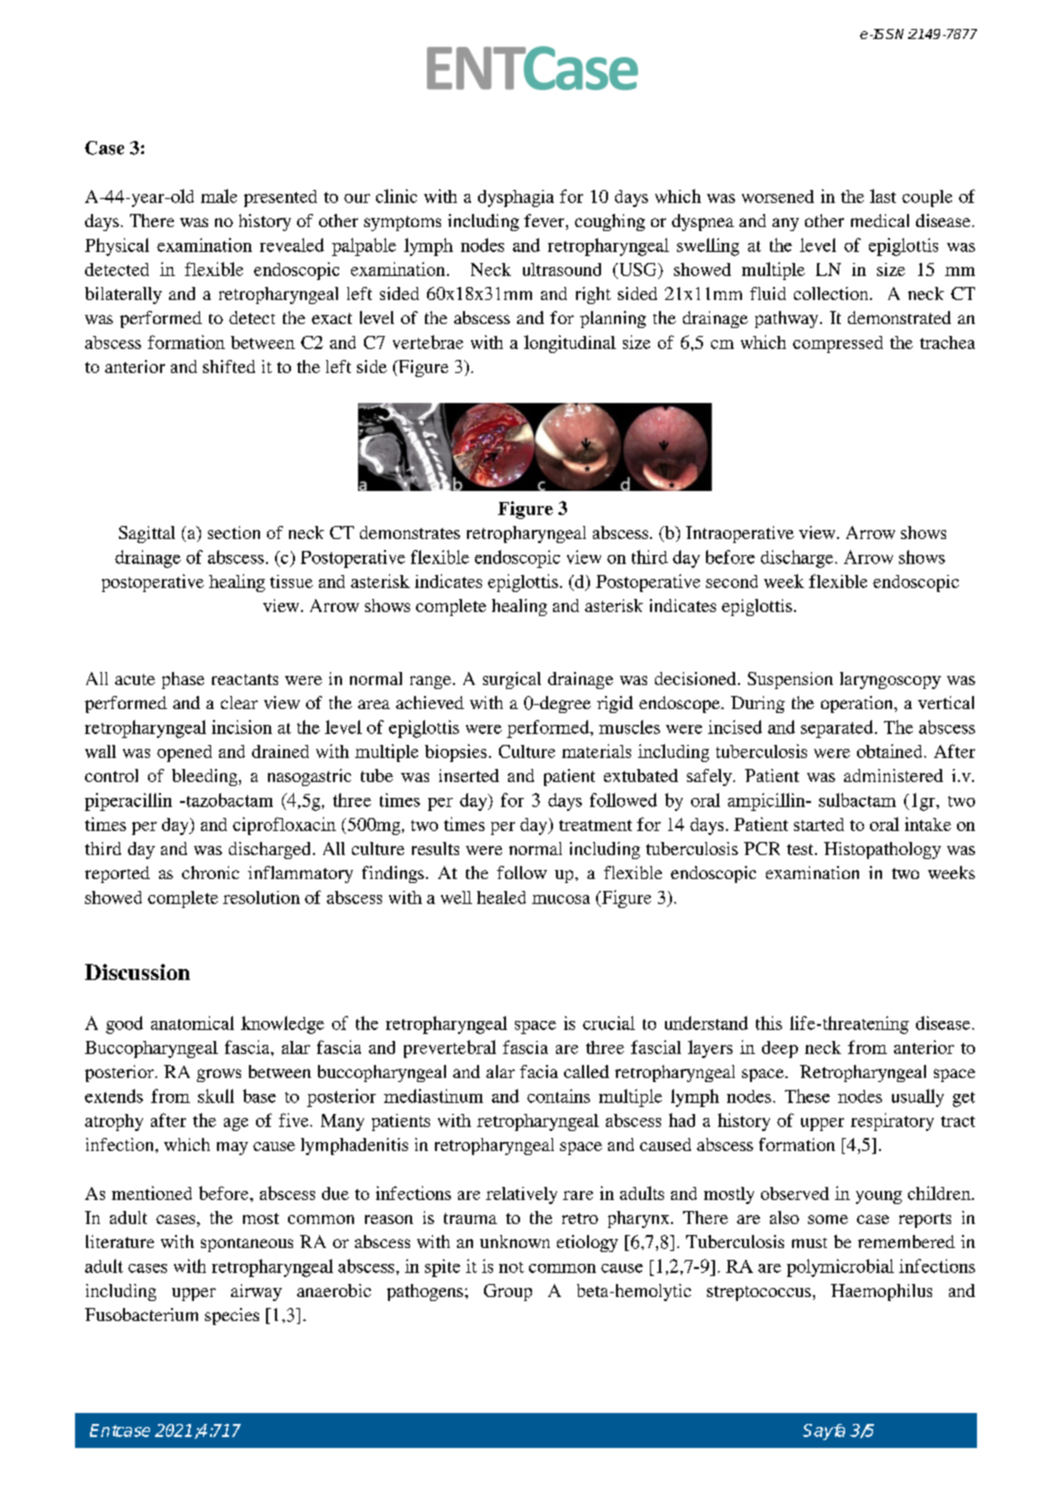  Describe the element at coordinates (732, 581) in the page. I see `second` at that location.
